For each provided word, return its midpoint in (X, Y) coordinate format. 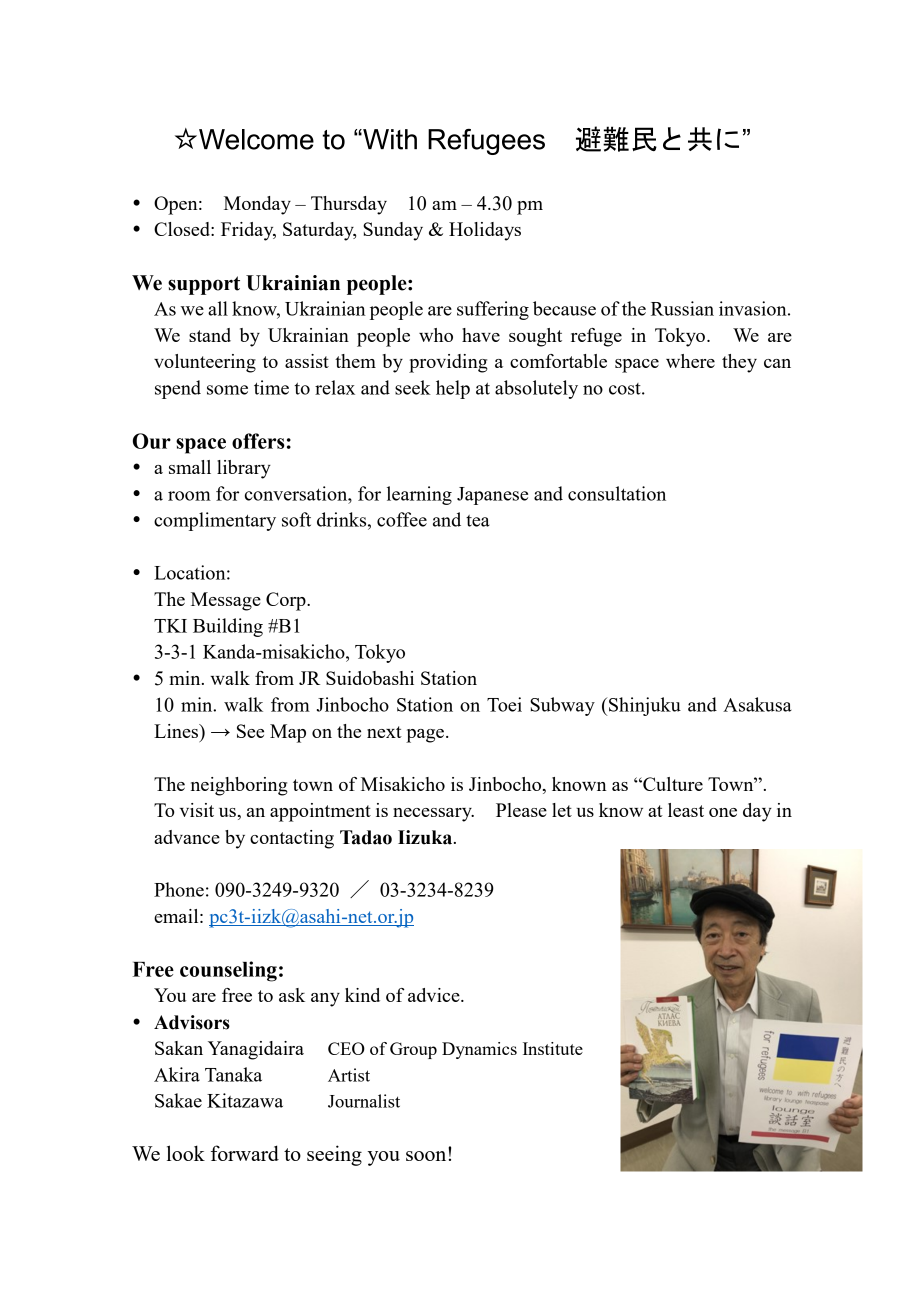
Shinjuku (644, 706)
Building (228, 627)
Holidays (485, 231)
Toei (504, 704)
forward (245, 1153)
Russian (682, 308)
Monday (257, 205)
